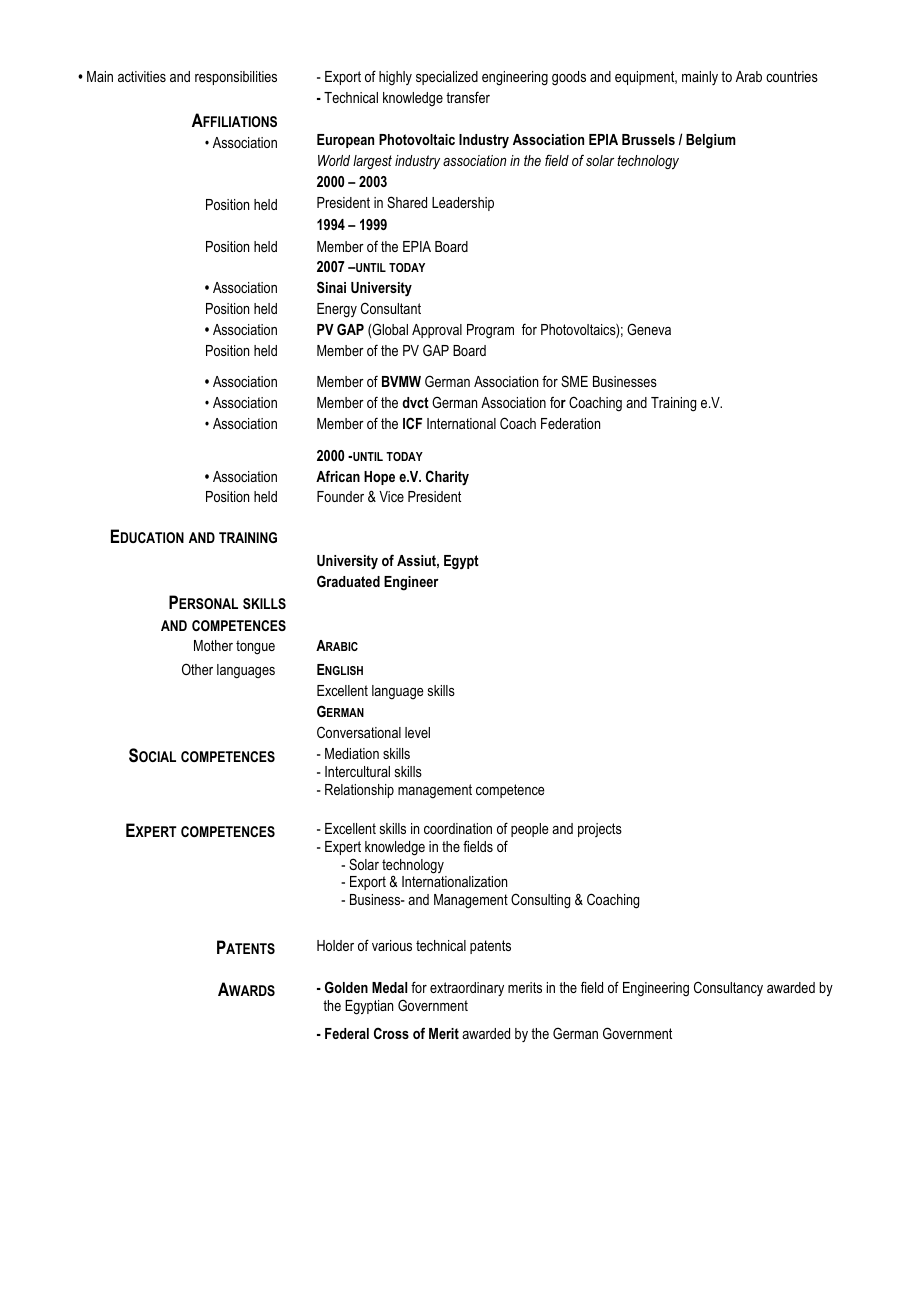  I want to click on Charity, so click(447, 478).
